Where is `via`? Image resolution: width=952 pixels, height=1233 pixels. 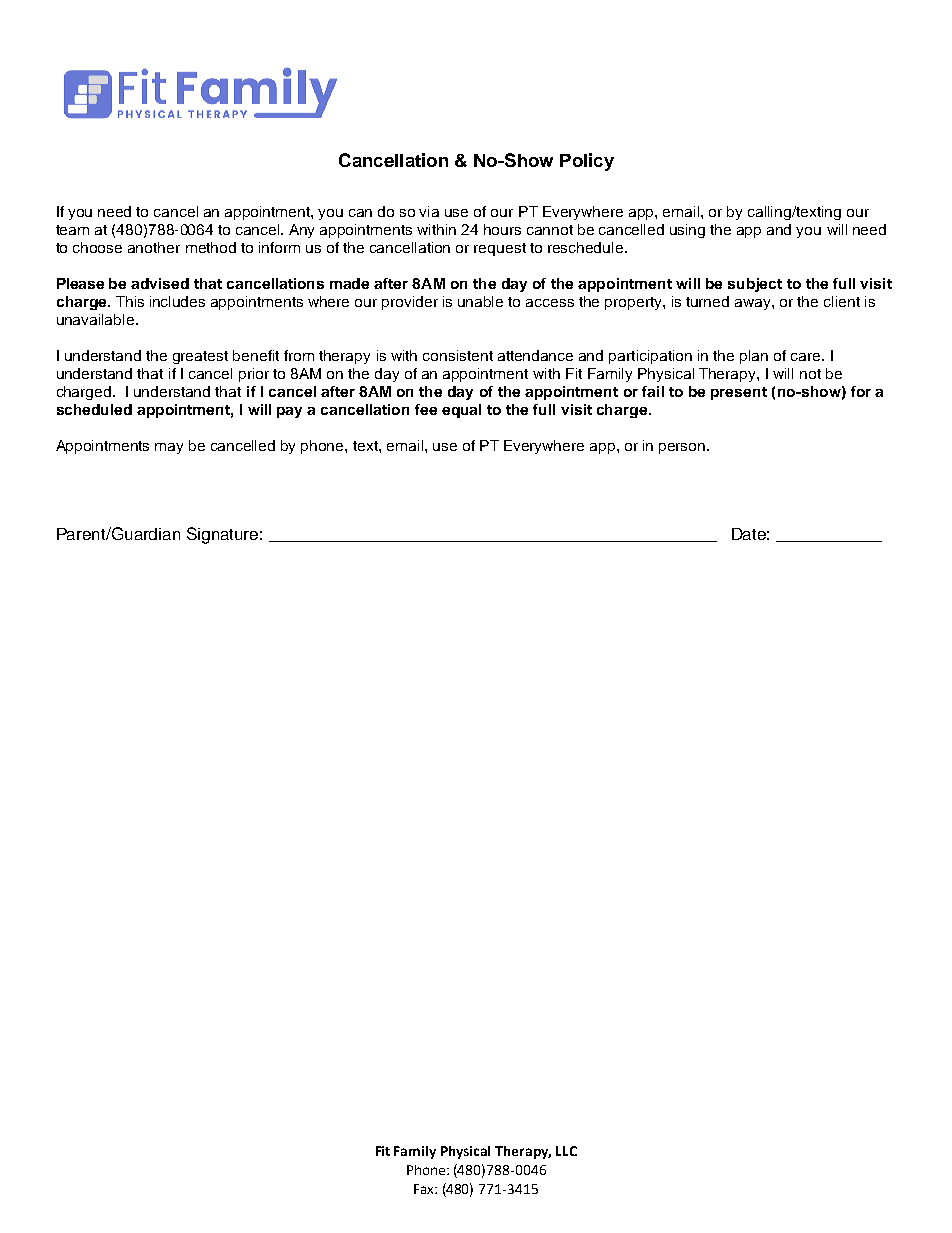
via is located at coordinates (429, 211).
